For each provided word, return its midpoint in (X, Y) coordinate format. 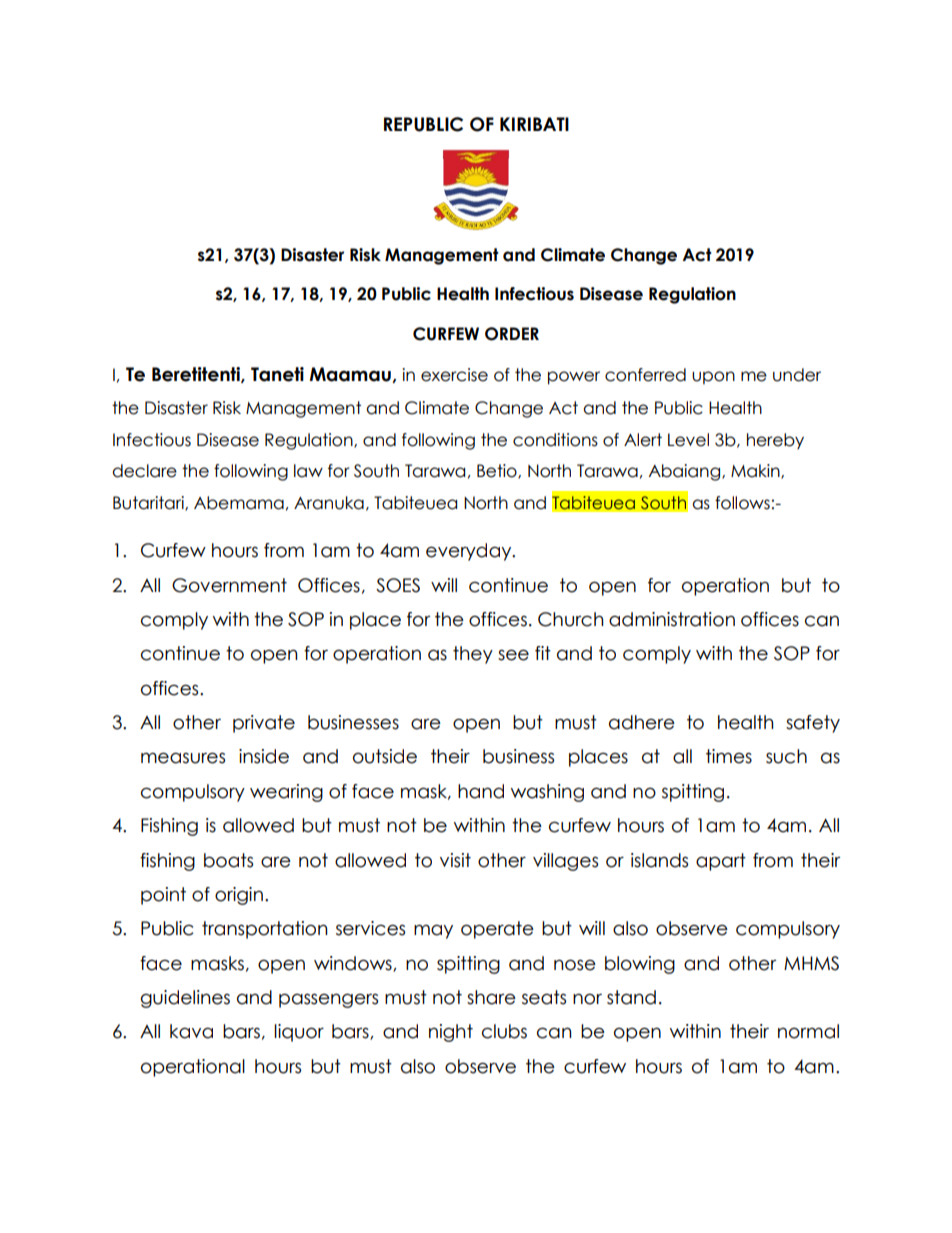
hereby (775, 441)
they (473, 655)
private (264, 724)
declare (144, 471)
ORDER (512, 334)
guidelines (185, 999)
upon (713, 377)
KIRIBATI (534, 124)
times (729, 756)
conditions (555, 440)
